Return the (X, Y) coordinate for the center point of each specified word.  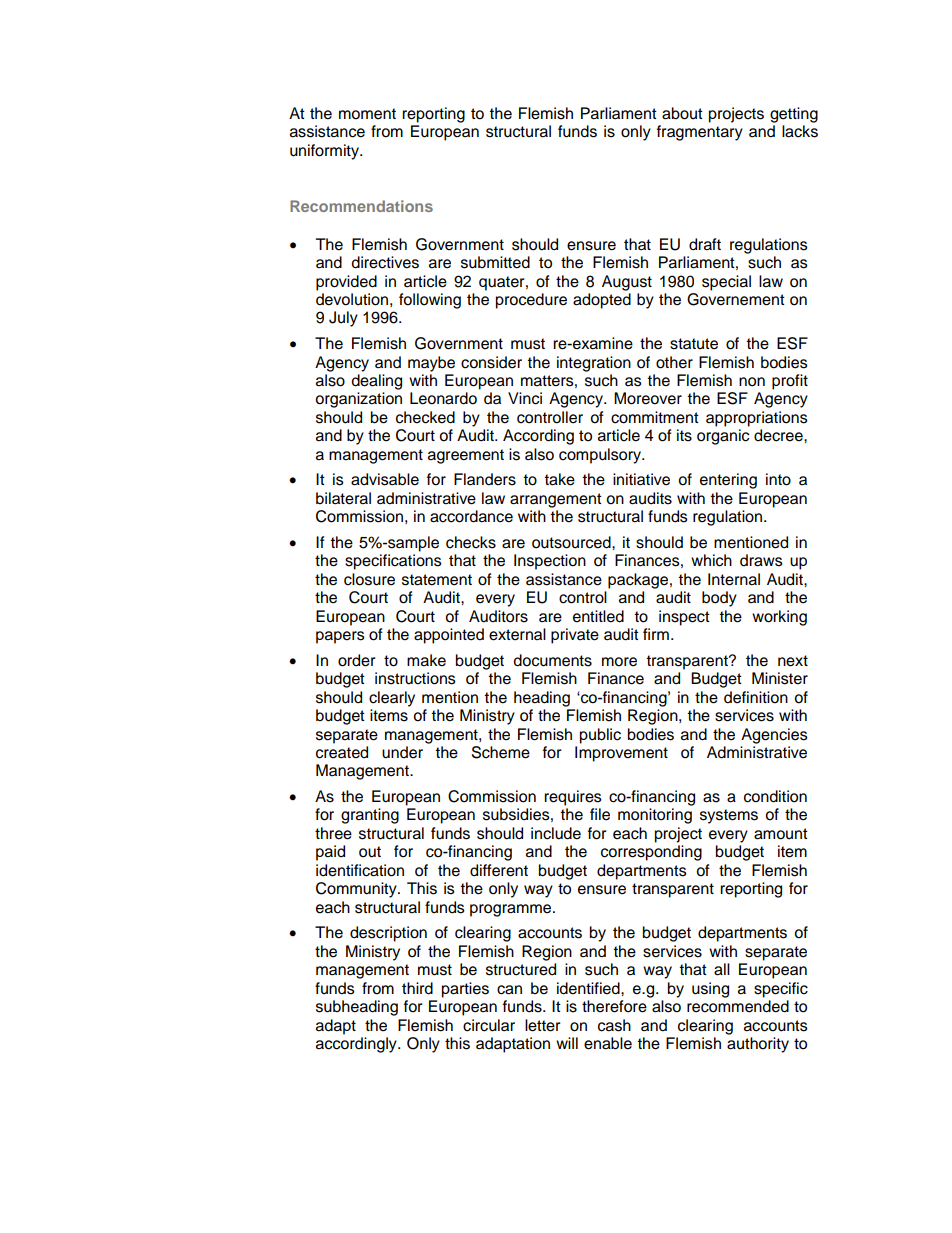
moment (367, 114)
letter (543, 1025)
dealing (377, 382)
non (752, 382)
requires (573, 798)
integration (594, 364)
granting (370, 816)
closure (369, 579)
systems (729, 816)
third (417, 988)
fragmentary (700, 133)
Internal (734, 579)
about (682, 113)
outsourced (572, 542)
